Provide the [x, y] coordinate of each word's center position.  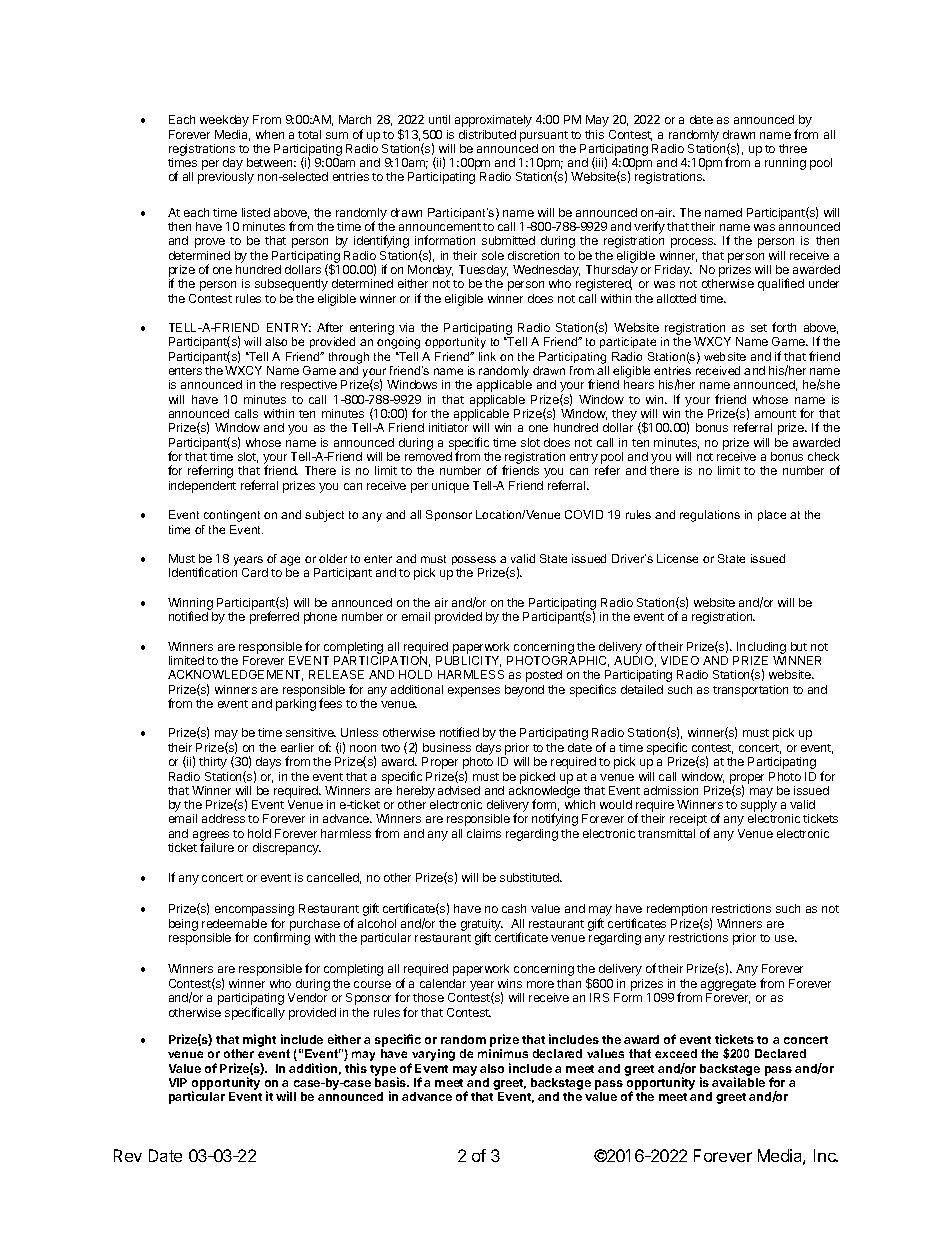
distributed [487, 134]
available [738, 1082]
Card [255, 572]
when [270, 134]
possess [474, 560]
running [785, 164]
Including [761, 648]
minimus [503, 1053]
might [259, 1040]
